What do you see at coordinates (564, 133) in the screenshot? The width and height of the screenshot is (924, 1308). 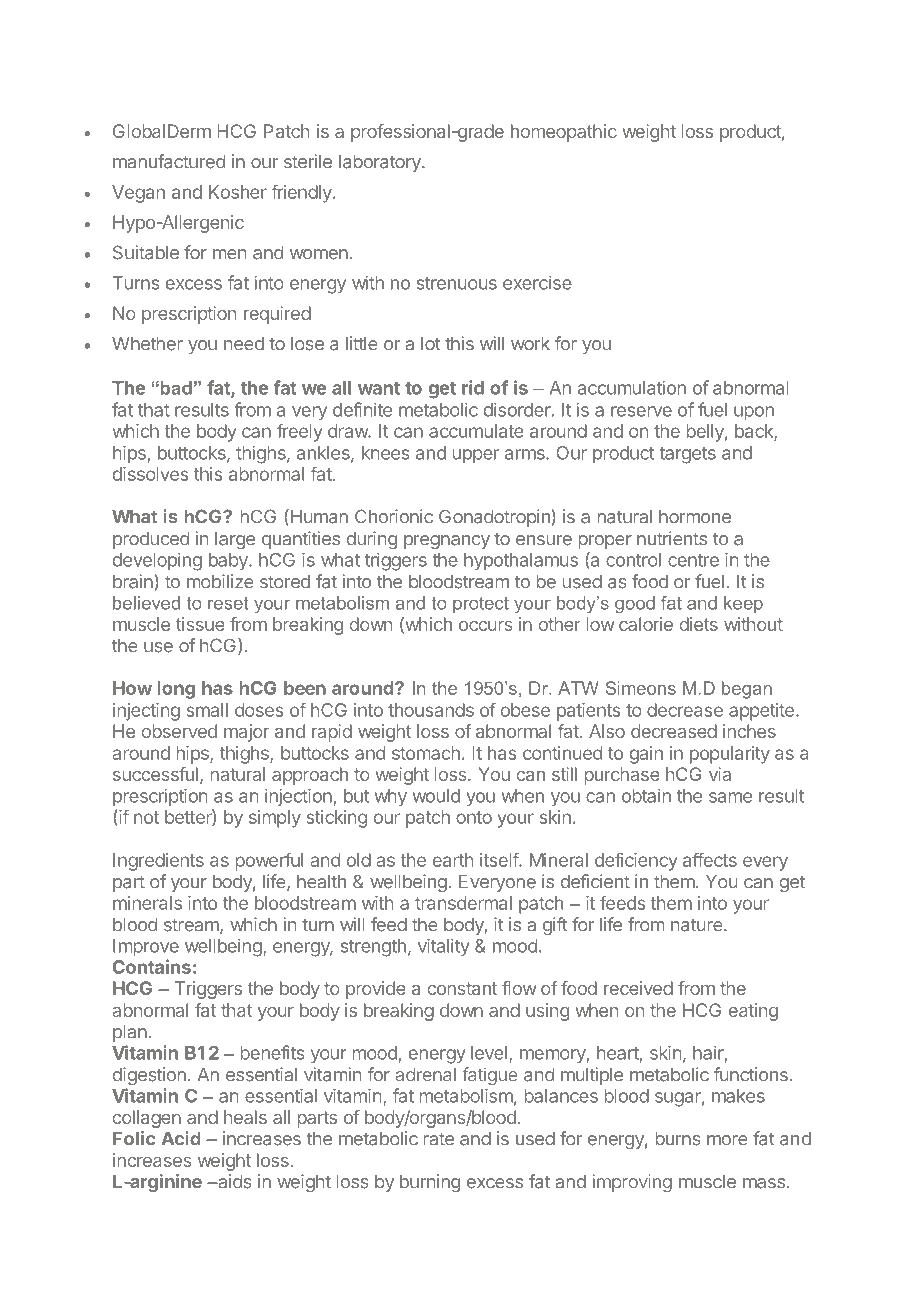 I see `homeopathic` at bounding box center [564, 133].
